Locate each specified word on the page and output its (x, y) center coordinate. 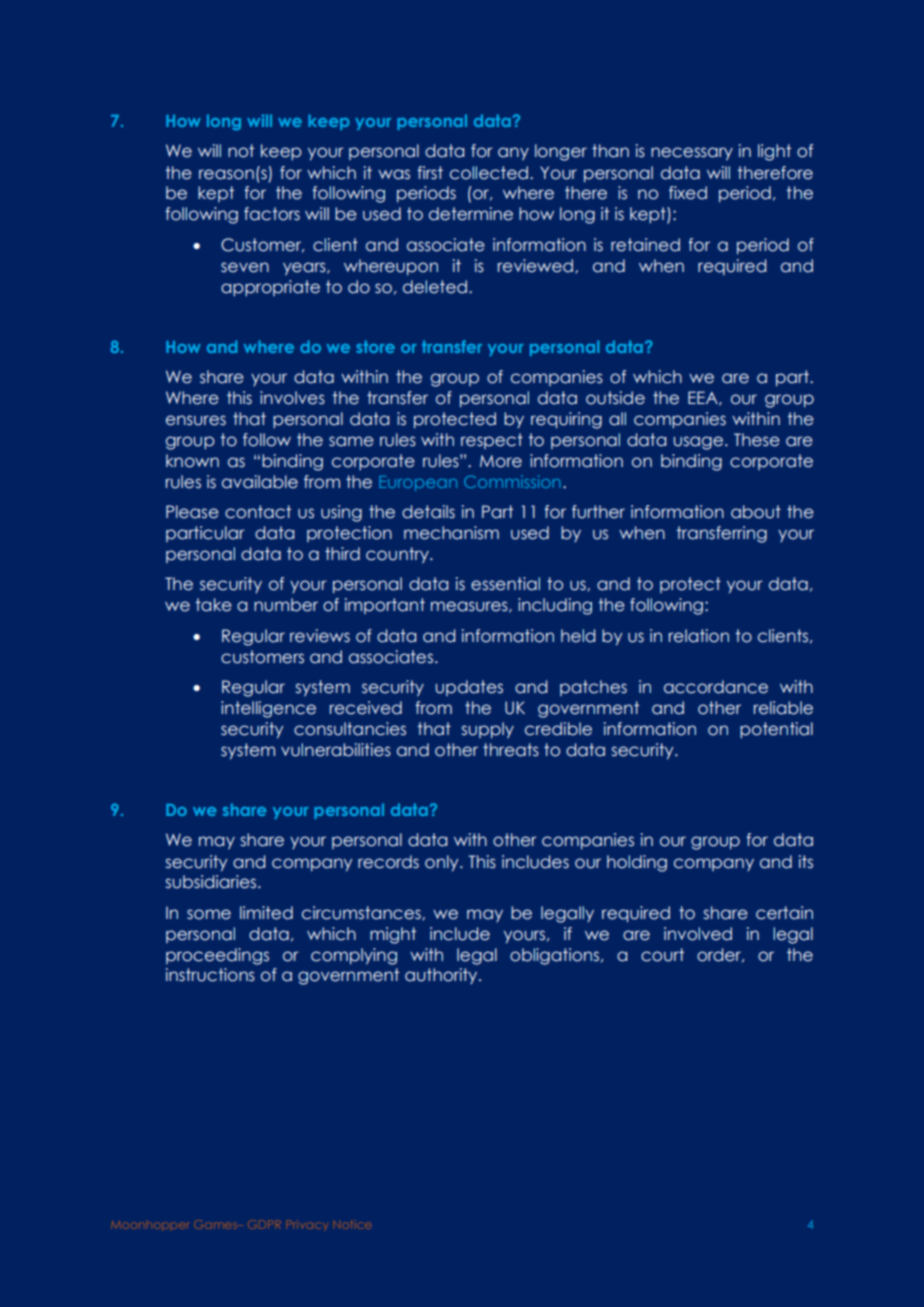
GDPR (264, 1224)
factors (272, 214)
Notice (352, 1224)
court (662, 955)
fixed (688, 193)
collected (489, 173)
